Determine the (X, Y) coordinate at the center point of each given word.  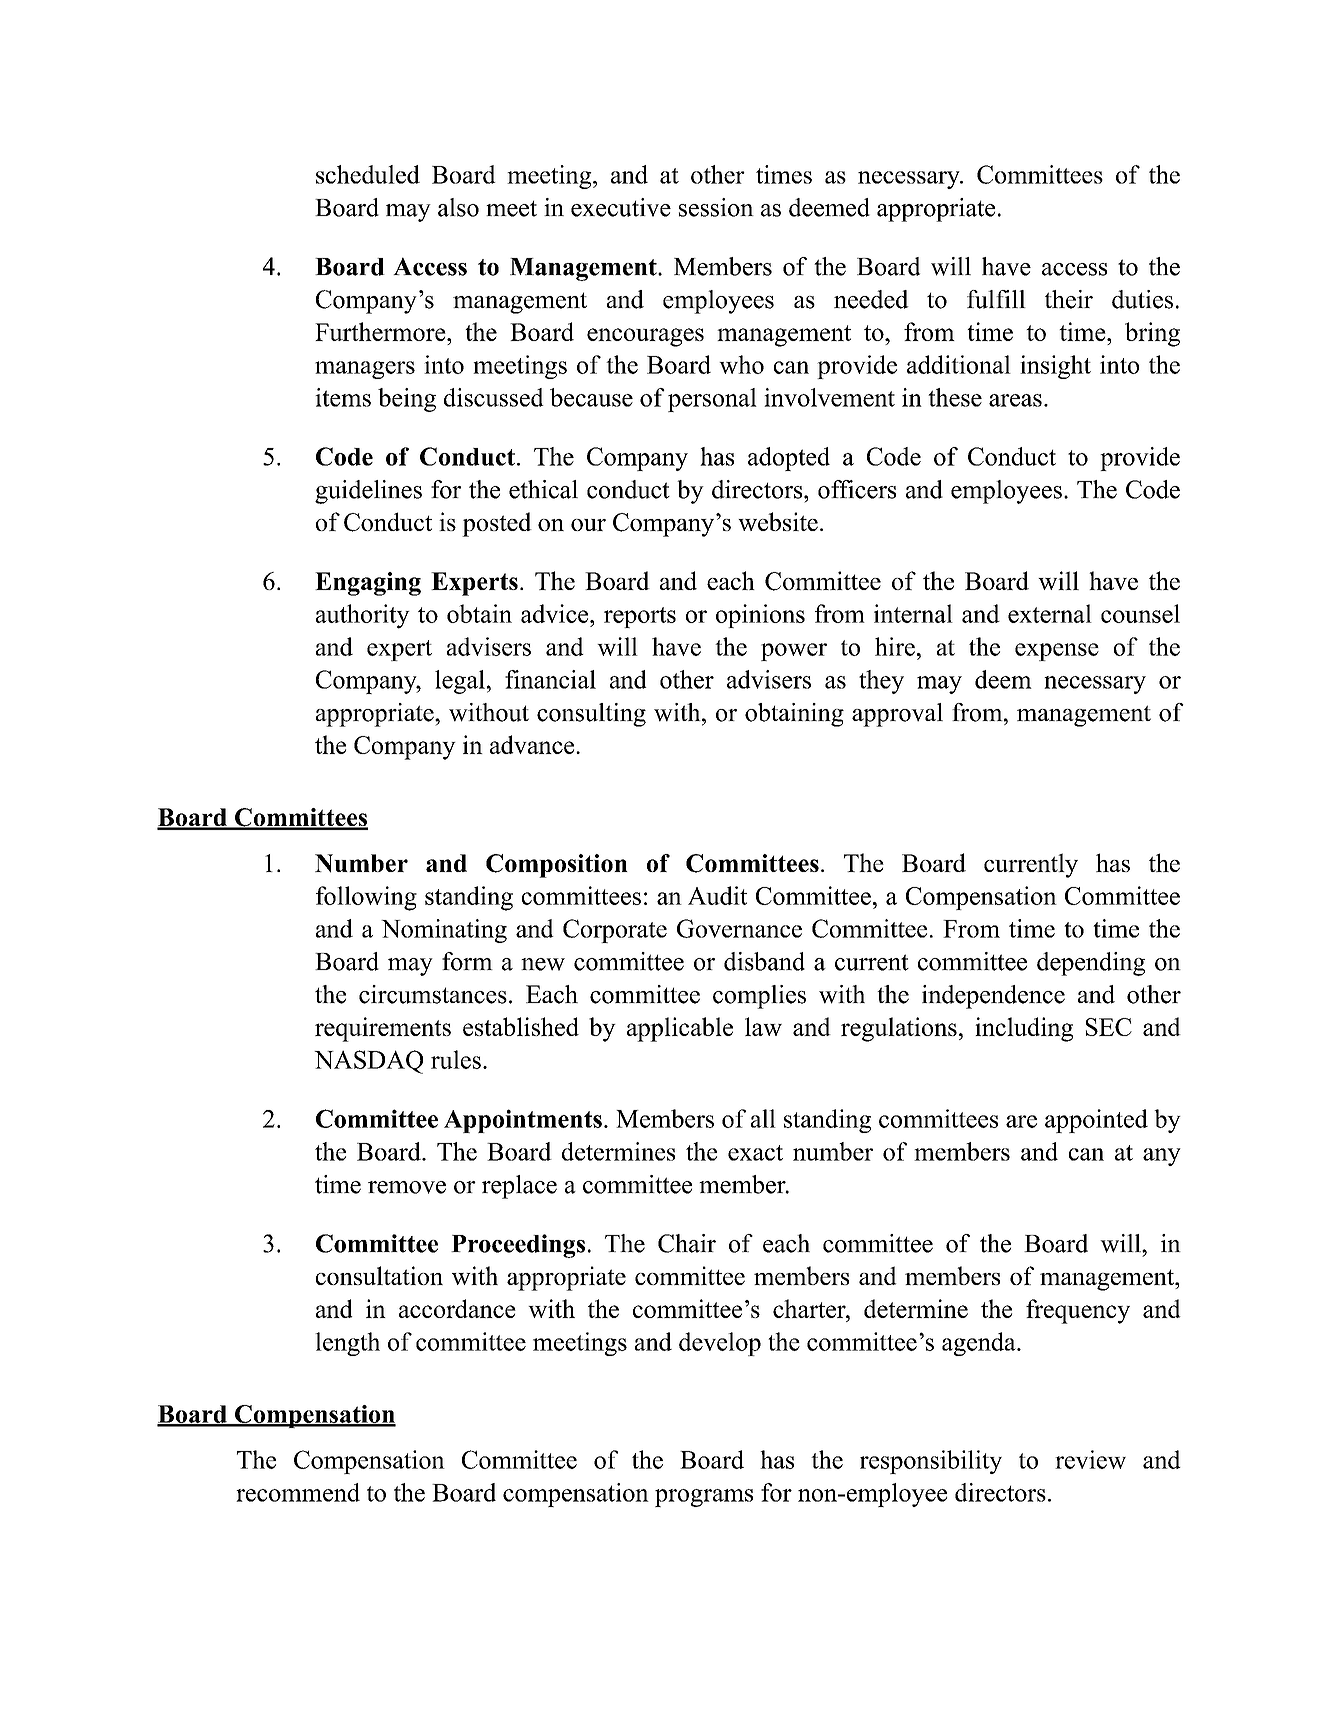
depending (1091, 964)
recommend (298, 1492)
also (458, 207)
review (1090, 1459)
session (716, 207)
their (1069, 299)
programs (704, 1498)
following (366, 898)
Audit (717, 895)
